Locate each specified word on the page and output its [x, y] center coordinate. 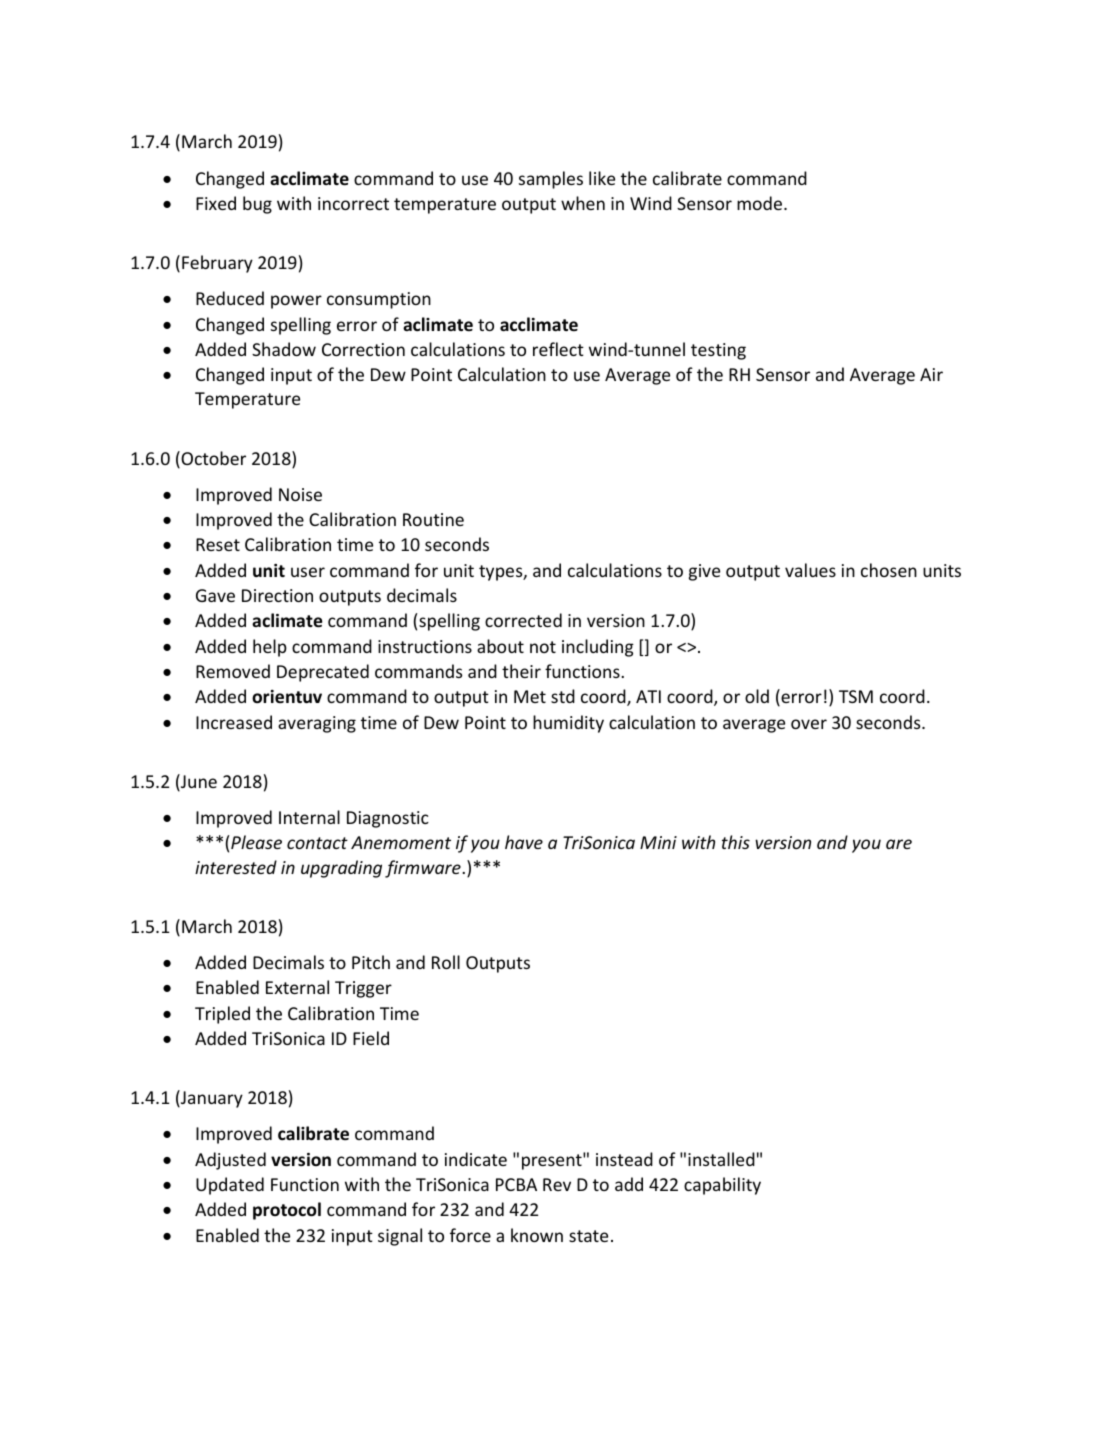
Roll [446, 962]
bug [257, 205]
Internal [309, 817]
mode [761, 203]
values [810, 570]
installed [721, 1159]
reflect [558, 349]
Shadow [284, 349]
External [297, 987]
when [583, 203]
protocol [287, 1211]
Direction [277, 595]
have [524, 842]
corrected [523, 620]
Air [931, 374]
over [809, 724]
